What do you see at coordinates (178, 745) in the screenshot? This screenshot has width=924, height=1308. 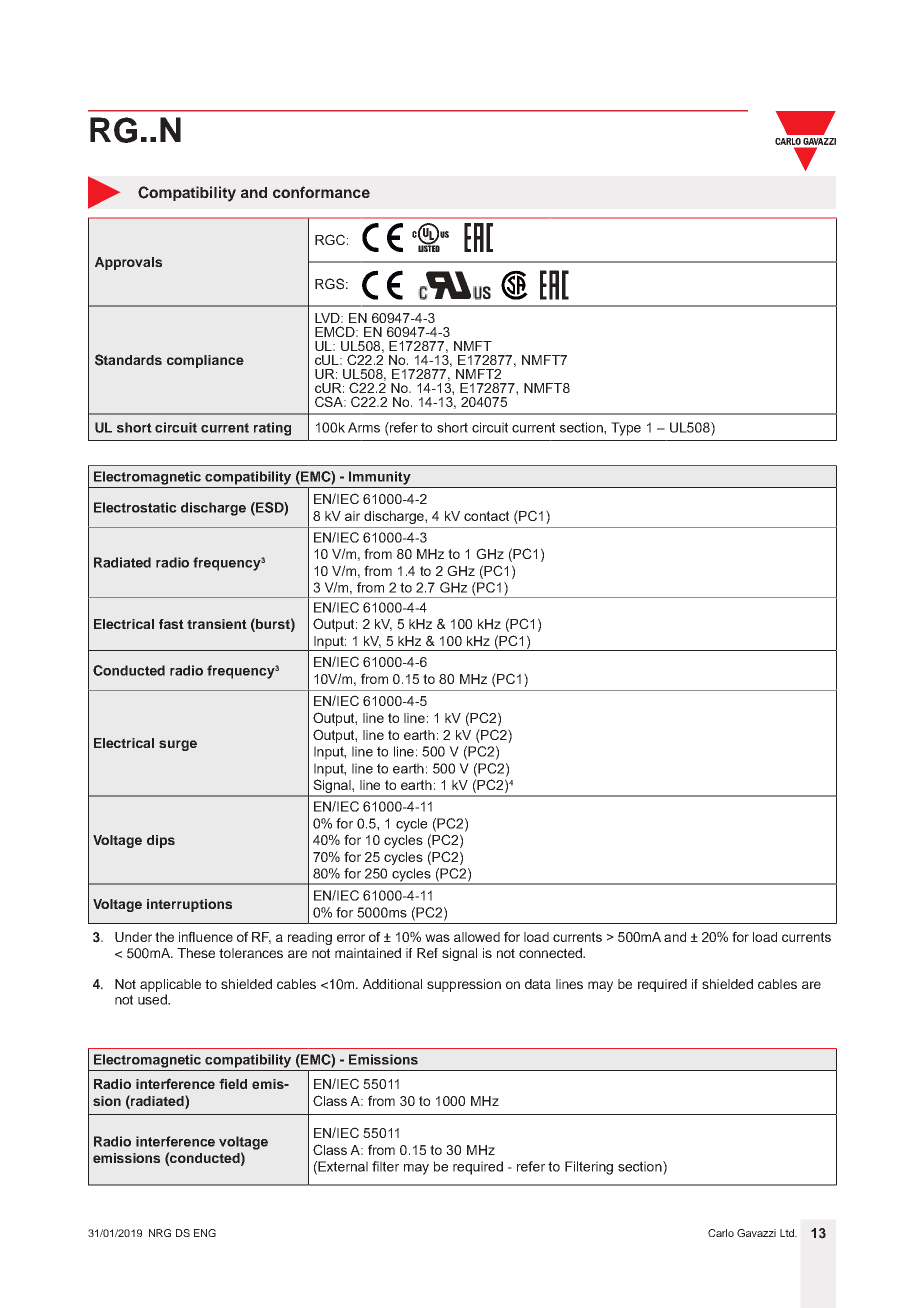 I see `surge` at bounding box center [178, 745].
